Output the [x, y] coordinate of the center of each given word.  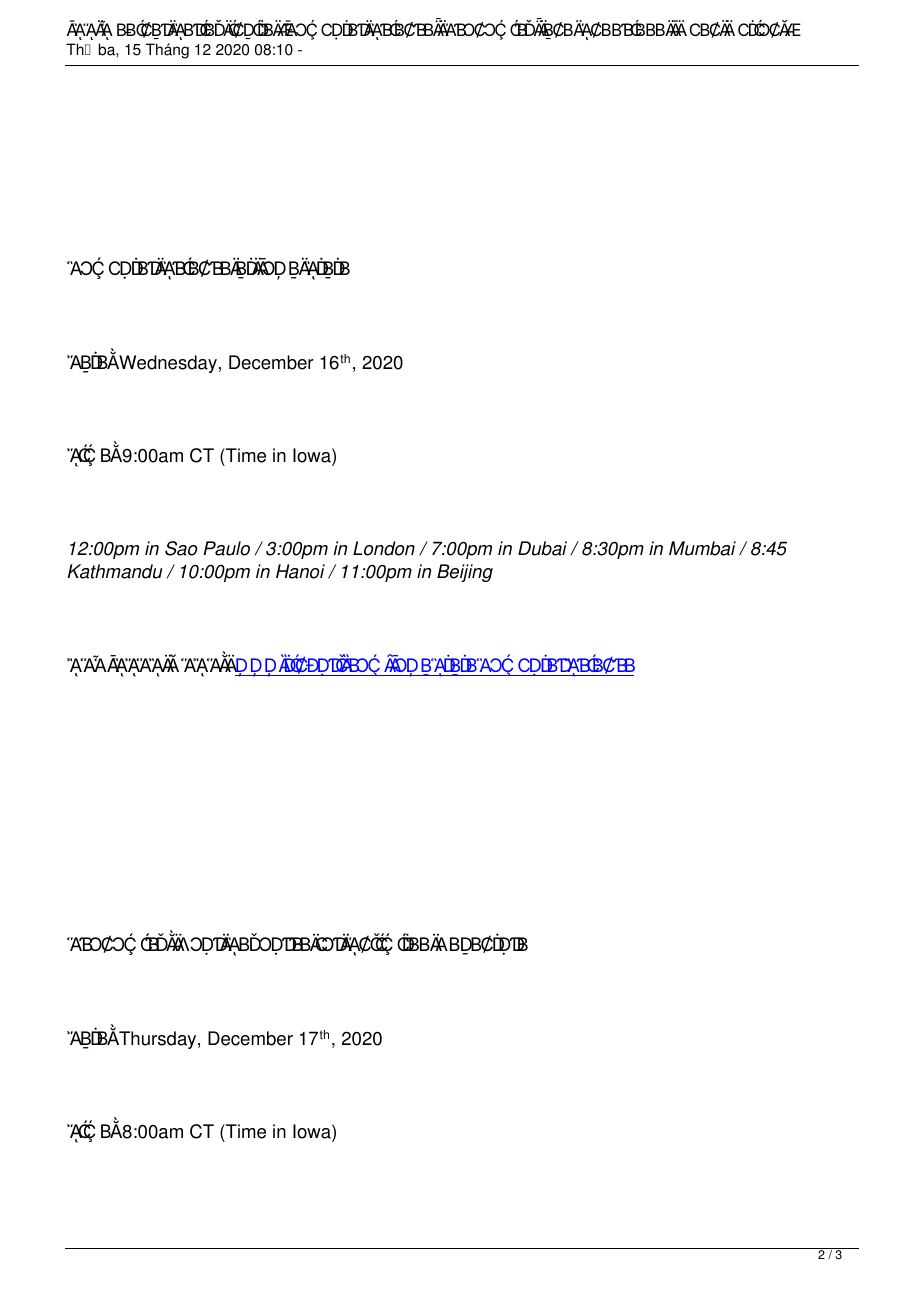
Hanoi [300, 571]
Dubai [542, 548]
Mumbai [702, 548]
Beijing [465, 573]
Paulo [226, 548]
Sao [181, 548]
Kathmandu [115, 571]
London [384, 548]
